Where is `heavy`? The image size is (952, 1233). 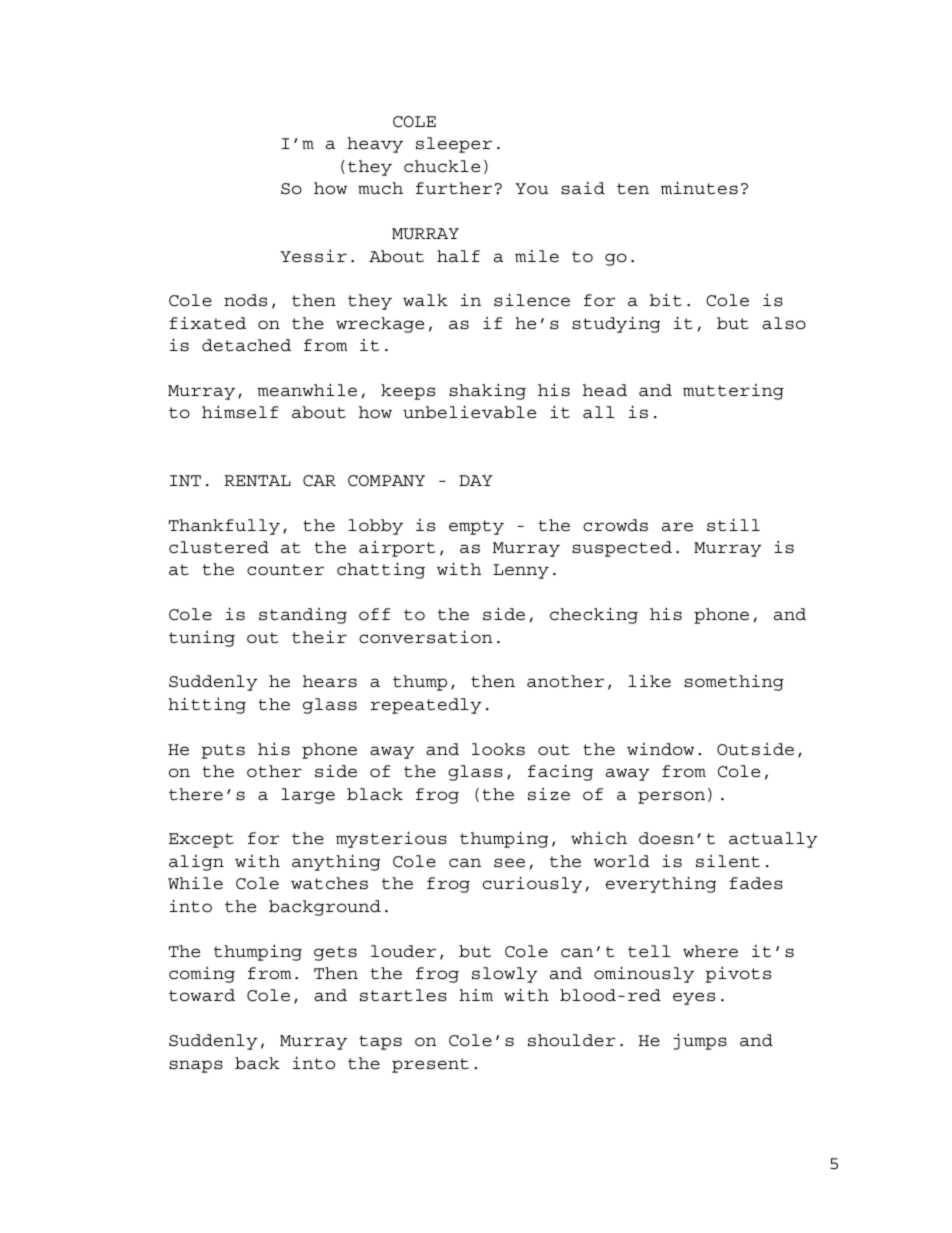
heavy is located at coordinates (375, 145).
